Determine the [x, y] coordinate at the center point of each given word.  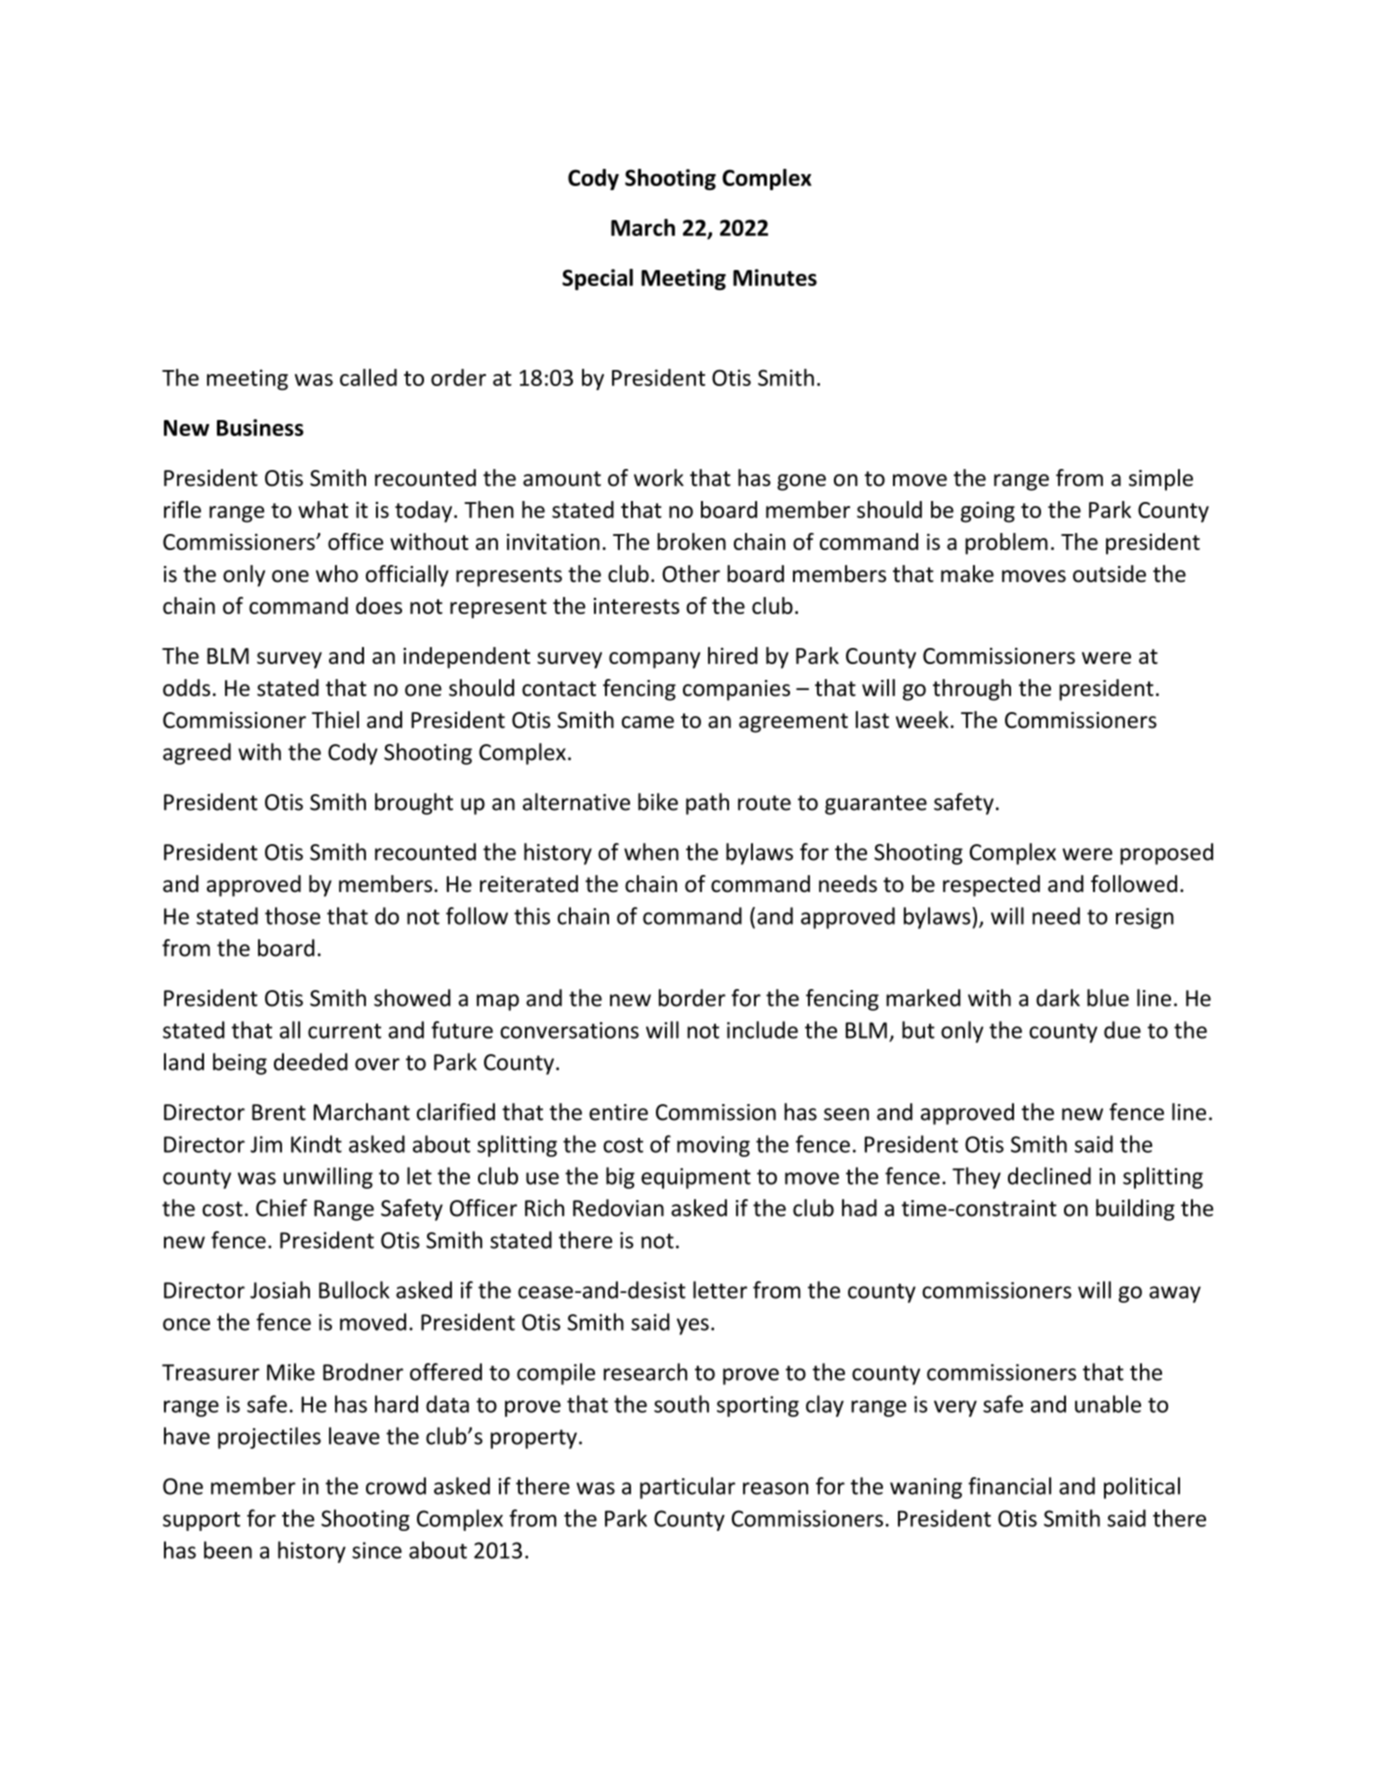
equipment [696, 1178]
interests [637, 606]
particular [687, 1488]
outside [1109, 574]
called [368, 377]
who [337, 574]
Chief [281, 1208]
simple [1161, 480]
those [292, 916]
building [1135, 1210]
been [228, 1550]
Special [597, 279]
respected [991, 886]
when [651, 852]
